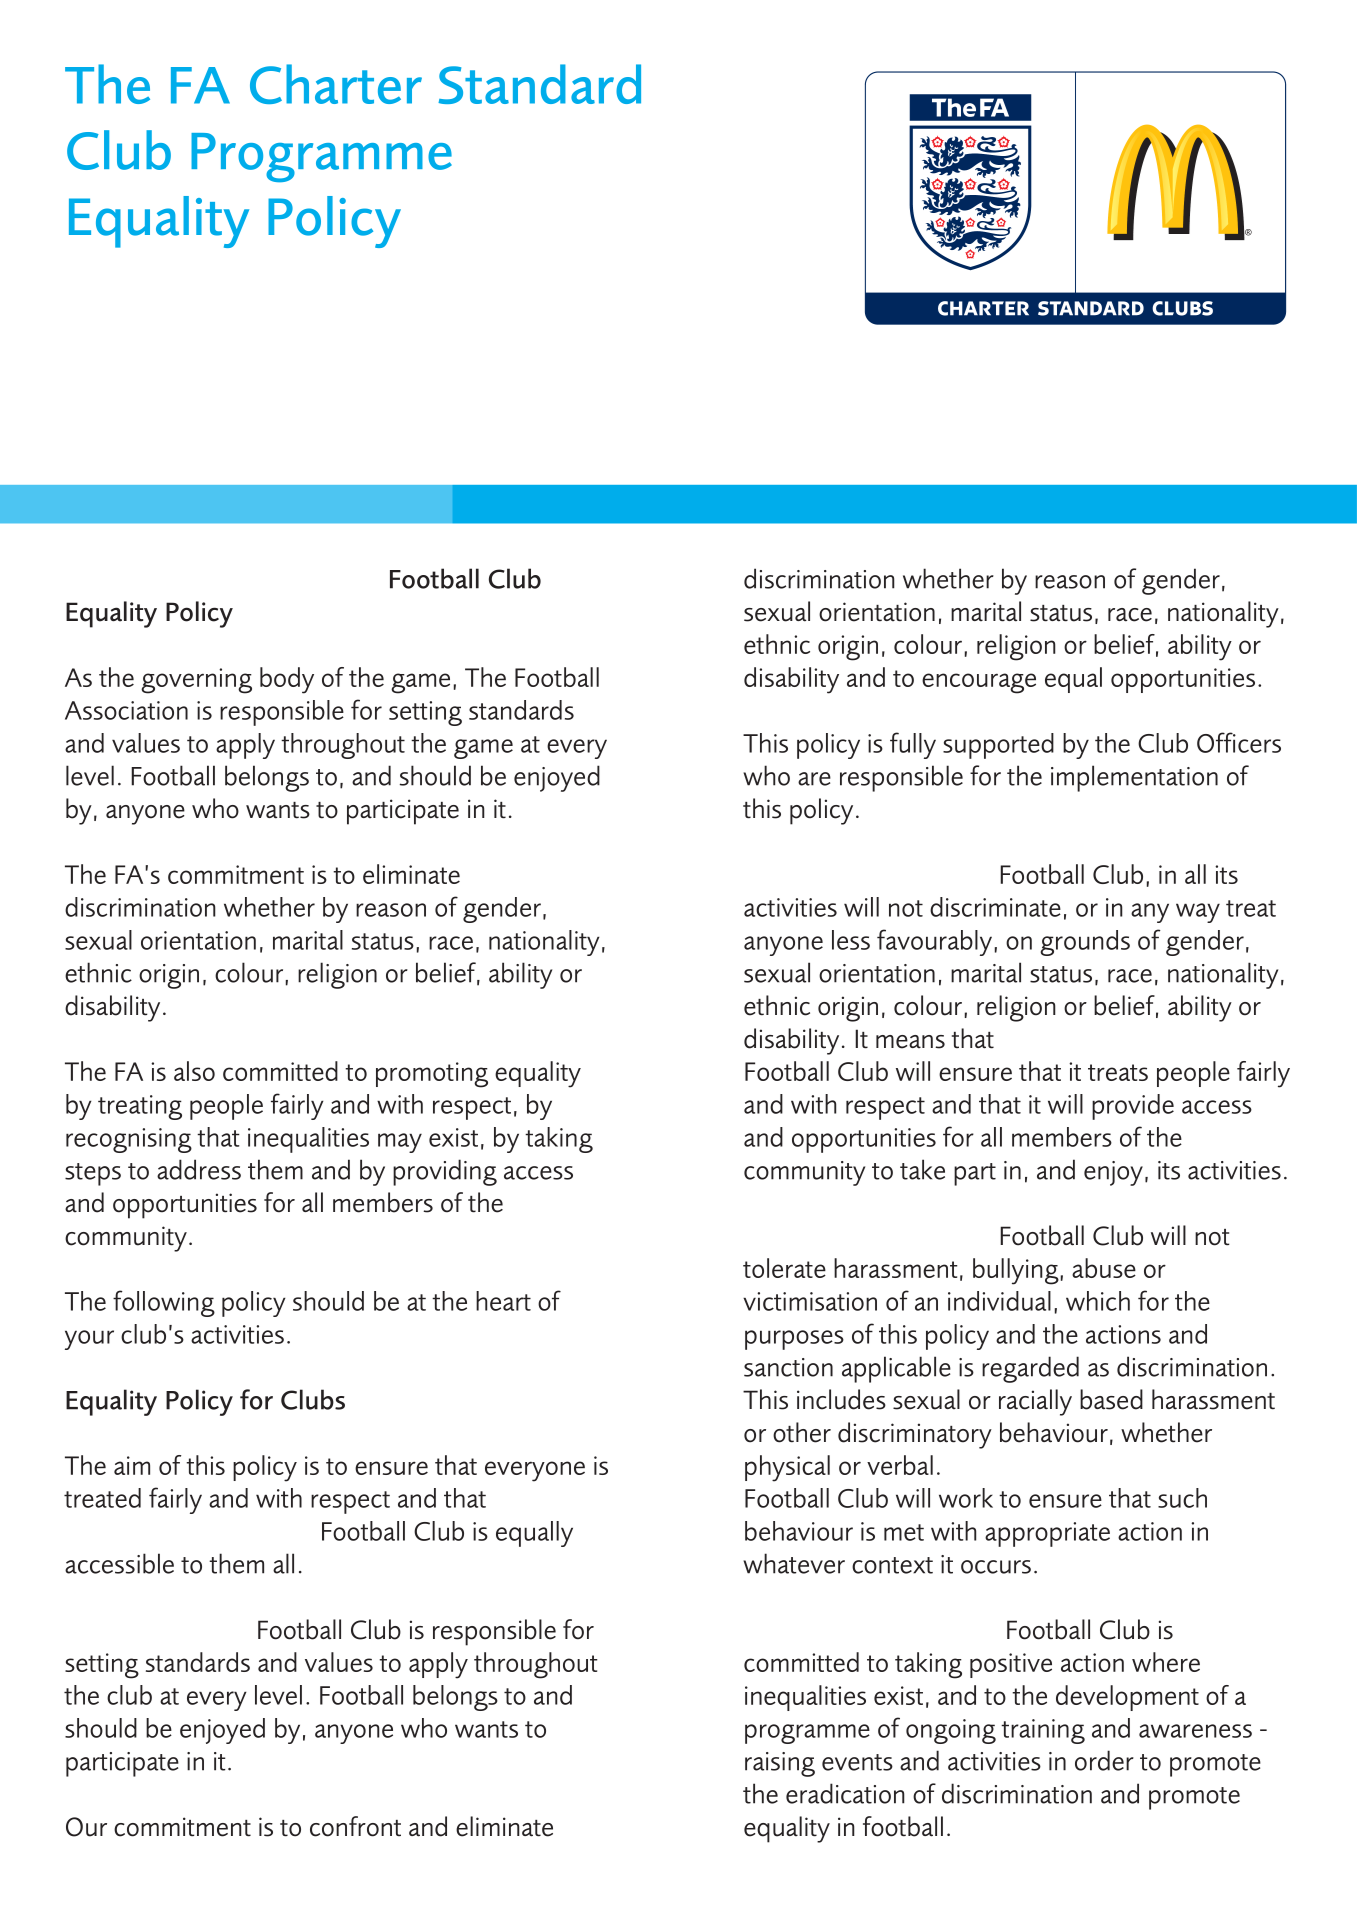  Describe the element at coordinates (979, 683) in the page. I see `encourage` at that location.
